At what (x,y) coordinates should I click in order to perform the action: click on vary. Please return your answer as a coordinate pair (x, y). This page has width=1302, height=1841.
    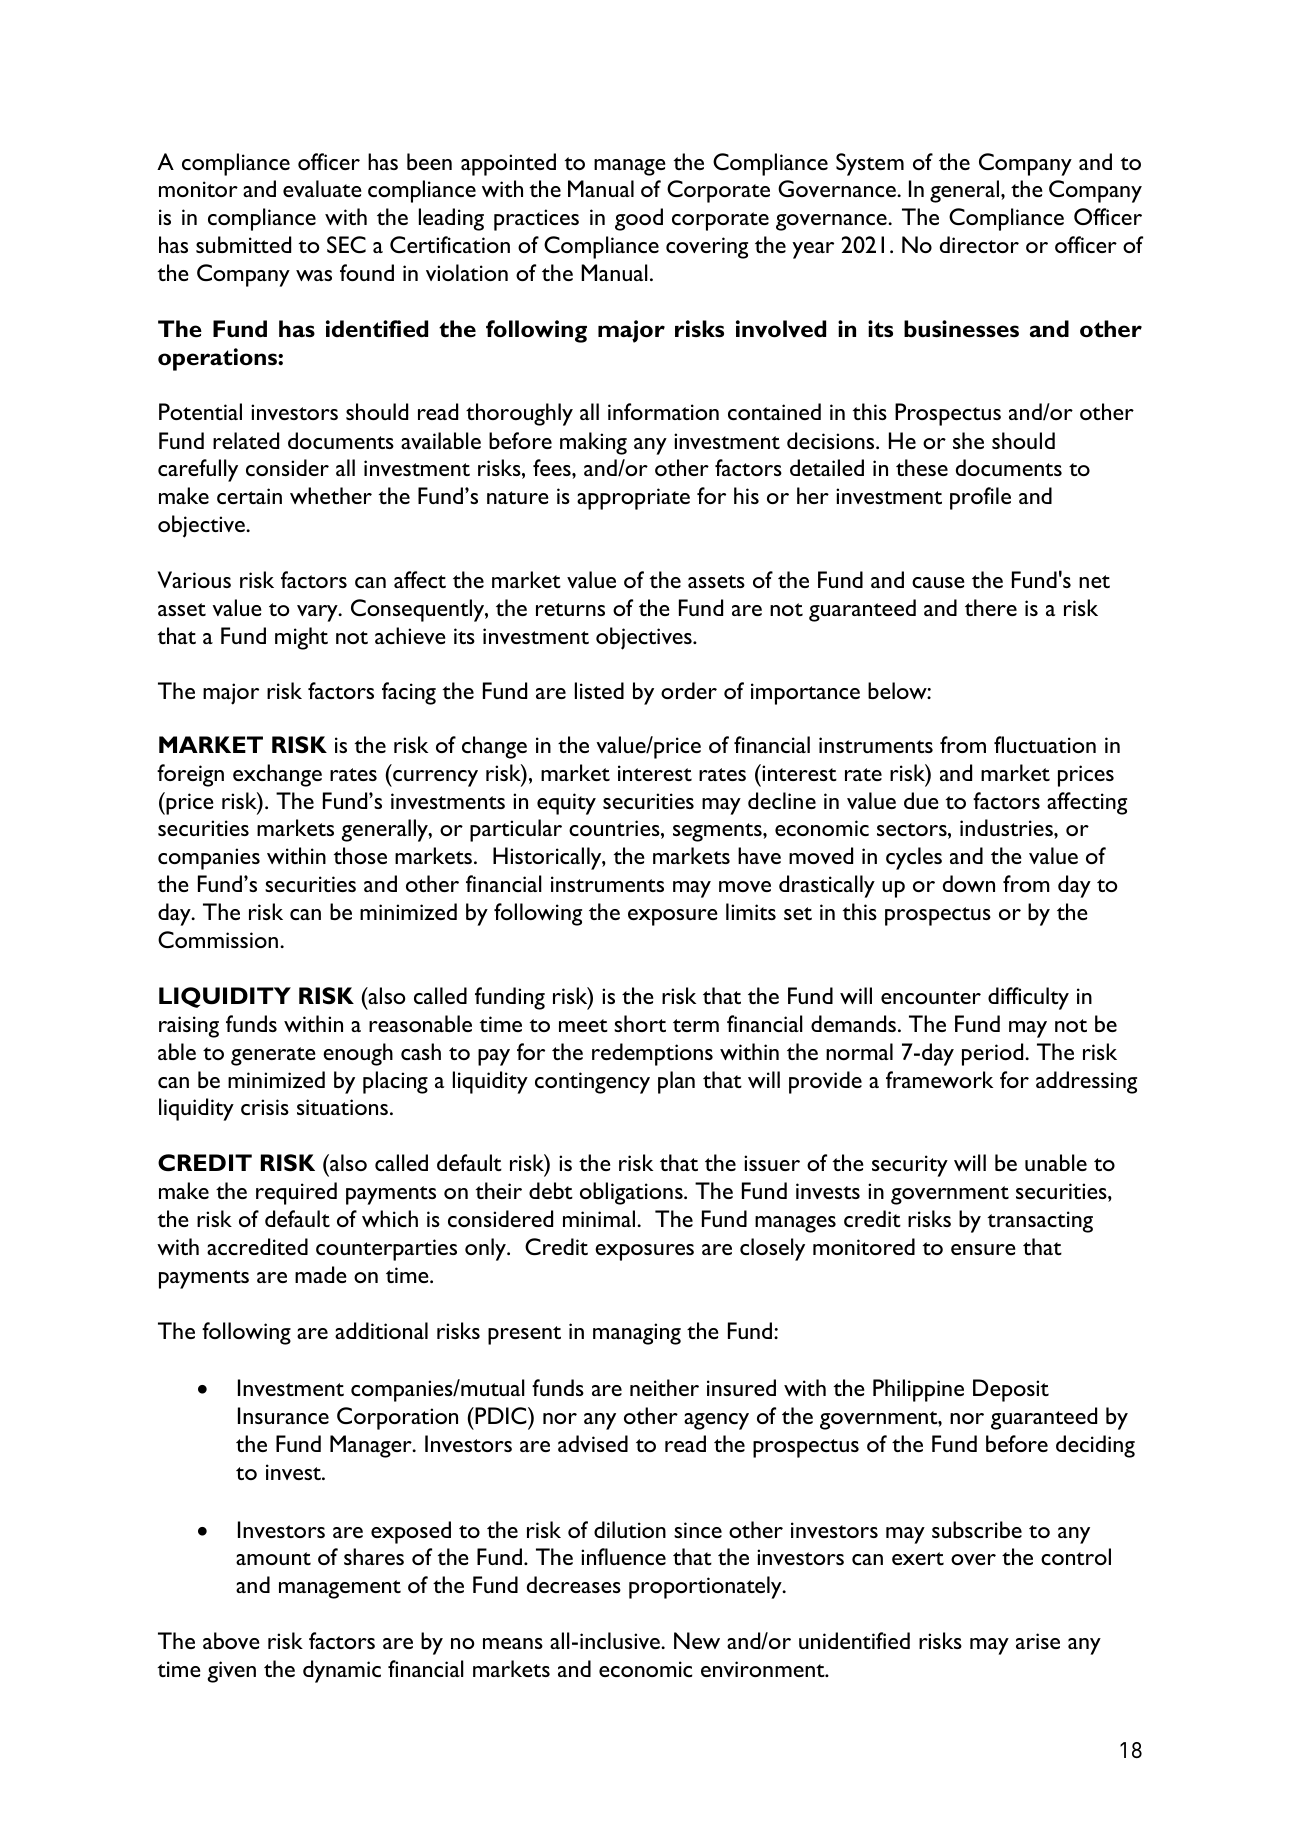
    Looking at the image, I should click on (318, 613).
